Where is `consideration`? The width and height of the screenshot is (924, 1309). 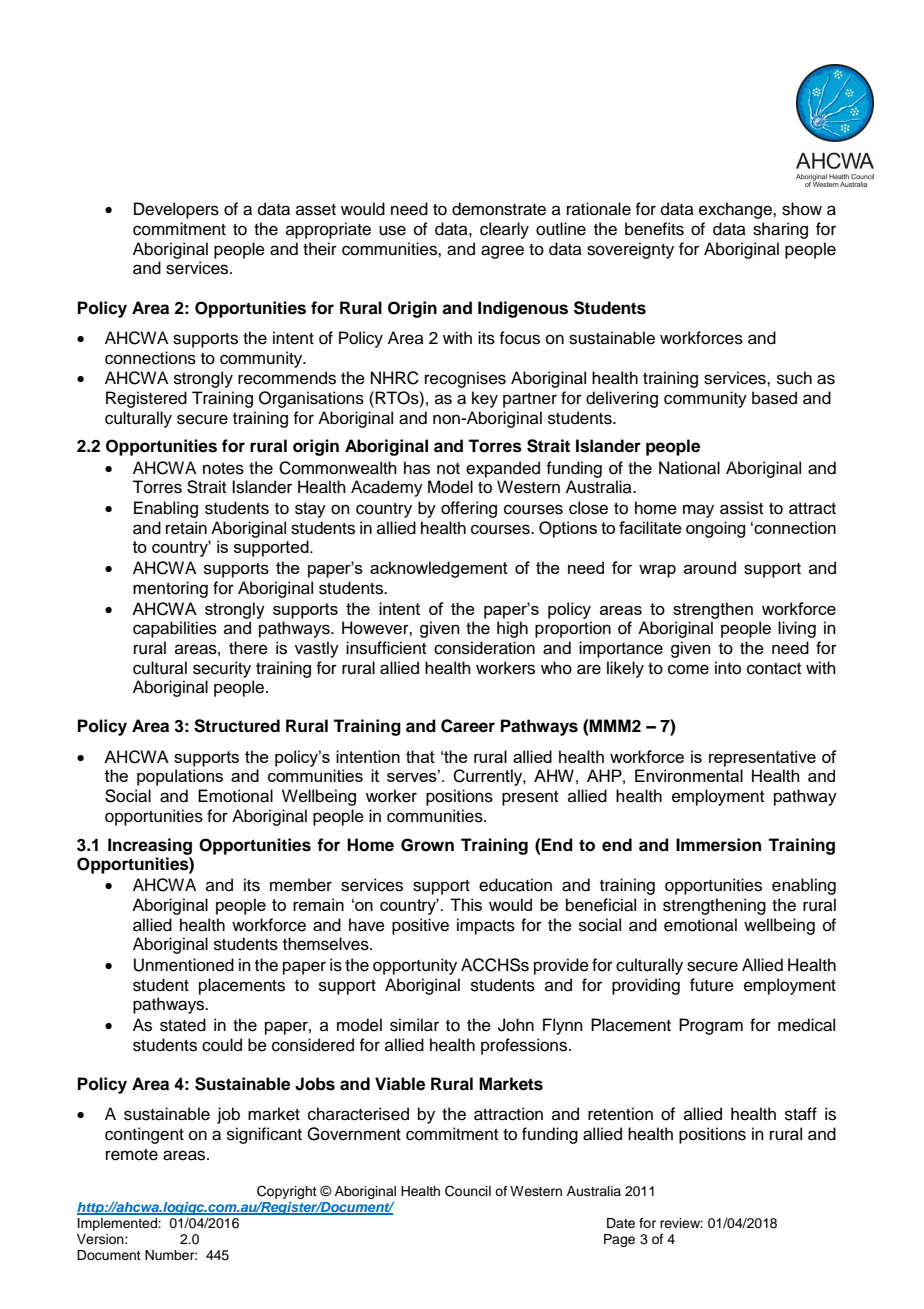 consideration is located at coordinates (484, 648).
